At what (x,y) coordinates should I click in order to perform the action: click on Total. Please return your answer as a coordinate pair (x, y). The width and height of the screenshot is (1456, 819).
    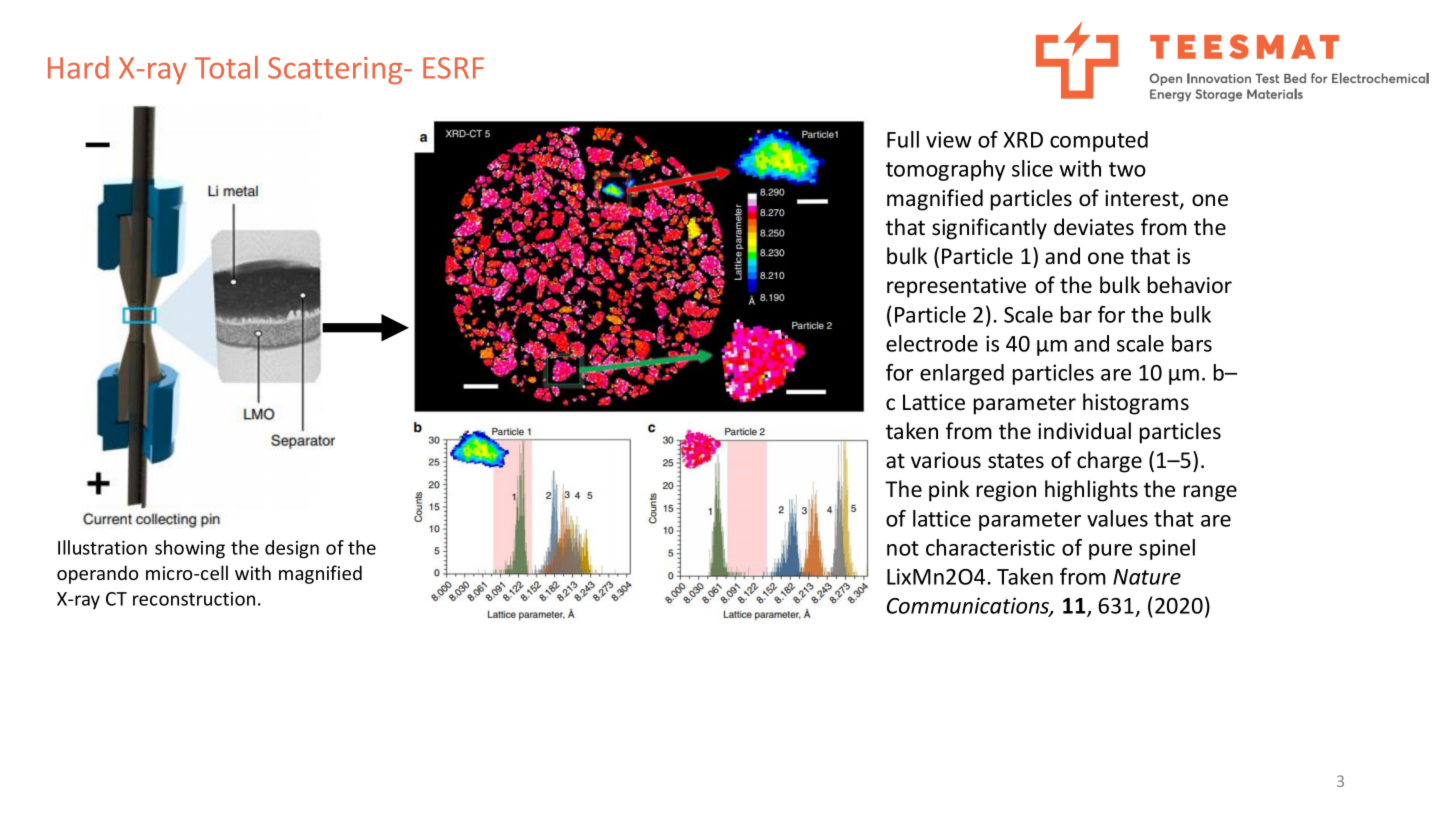
    Looking at the image, I should click on (226, 67).
